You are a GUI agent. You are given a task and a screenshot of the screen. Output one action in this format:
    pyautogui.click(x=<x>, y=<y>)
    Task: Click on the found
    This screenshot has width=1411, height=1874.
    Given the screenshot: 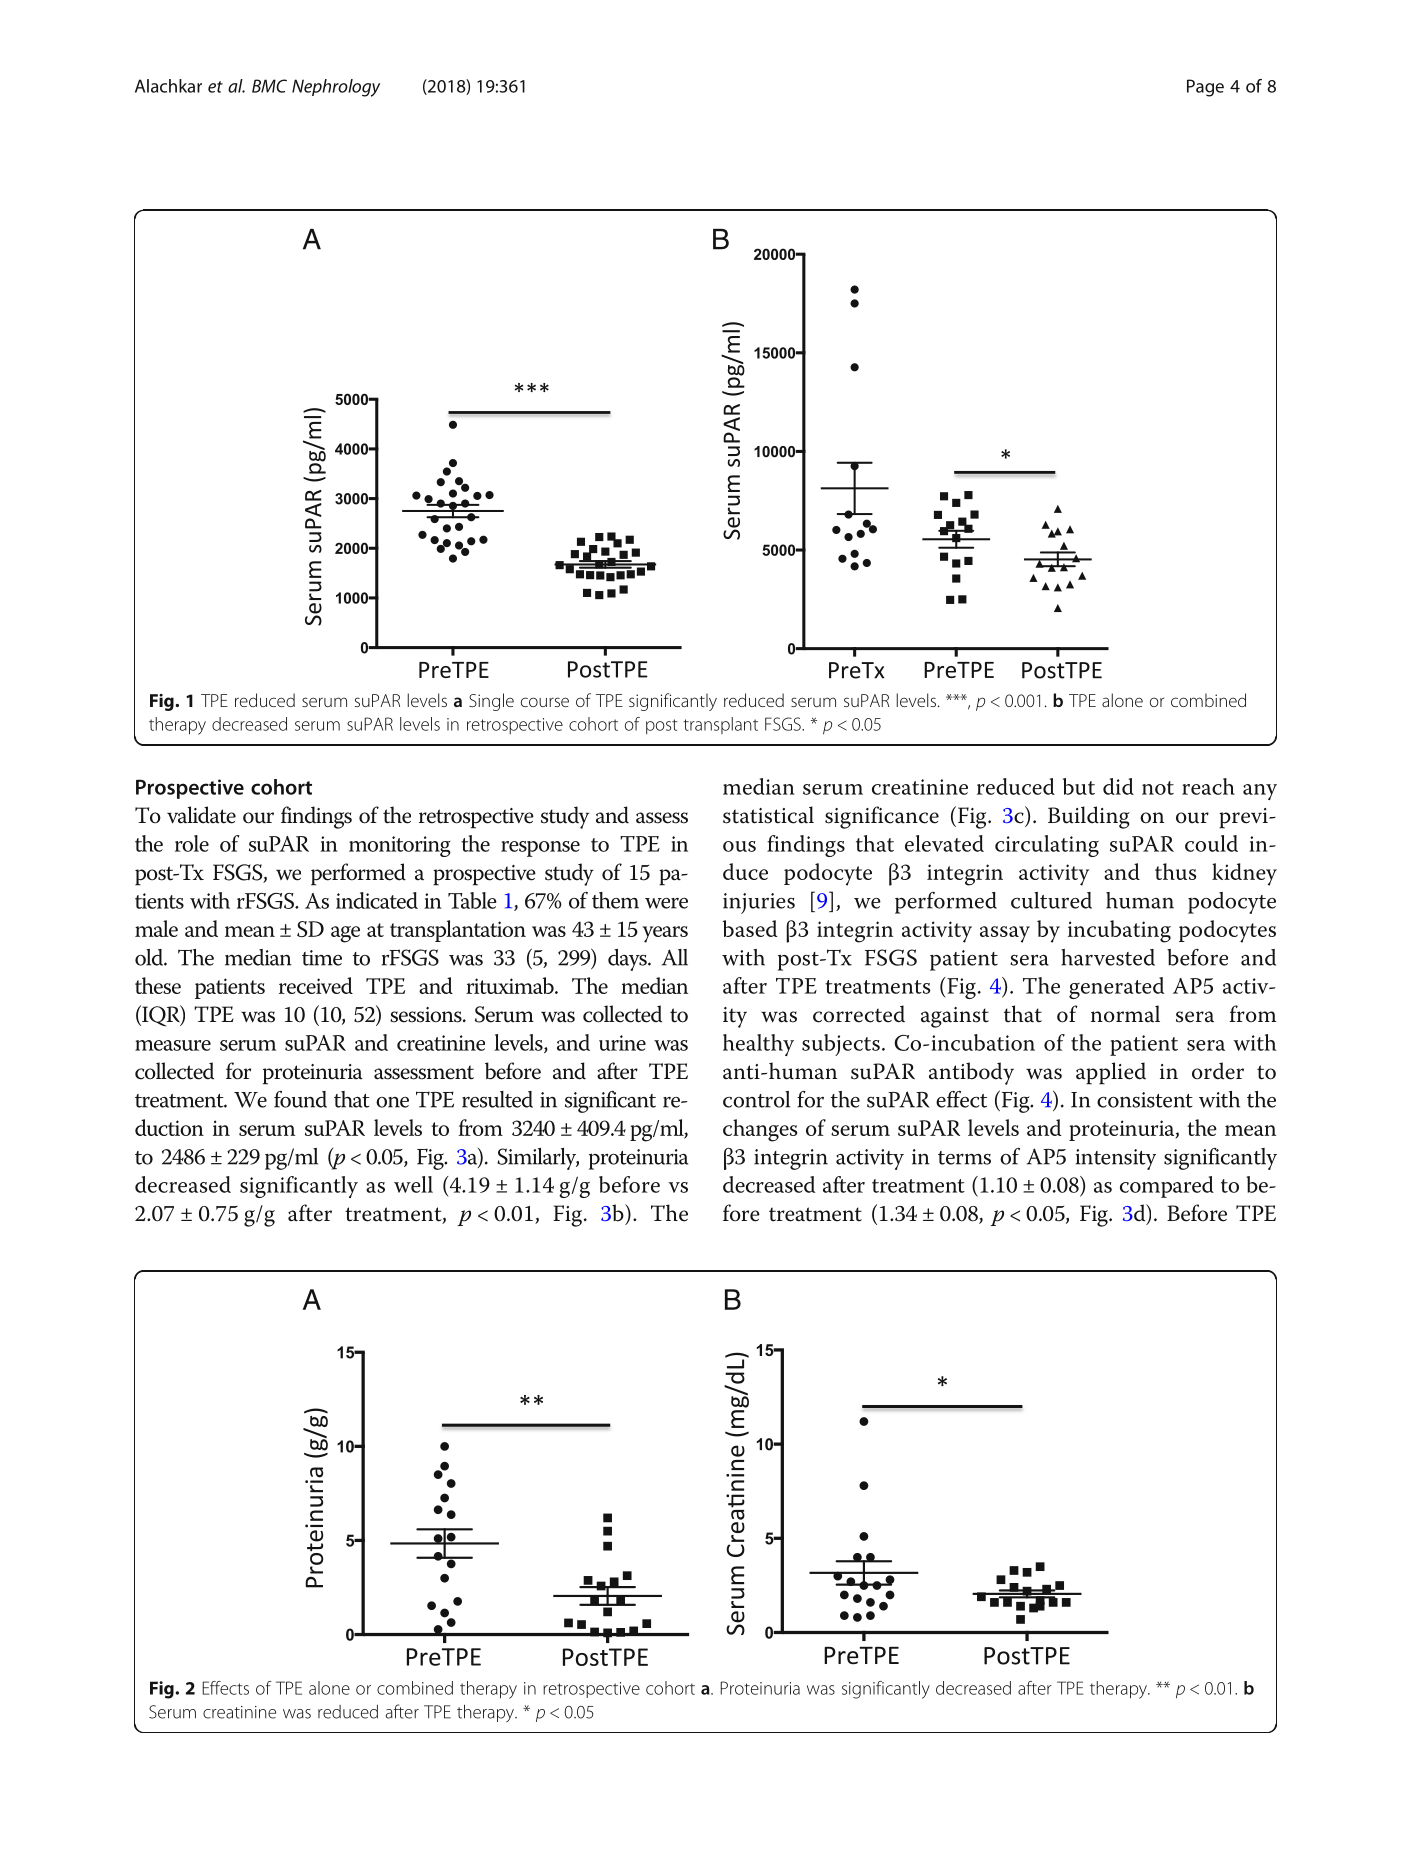 What is the action you would take?
    pyautogui.click(x=300, y=1099)
